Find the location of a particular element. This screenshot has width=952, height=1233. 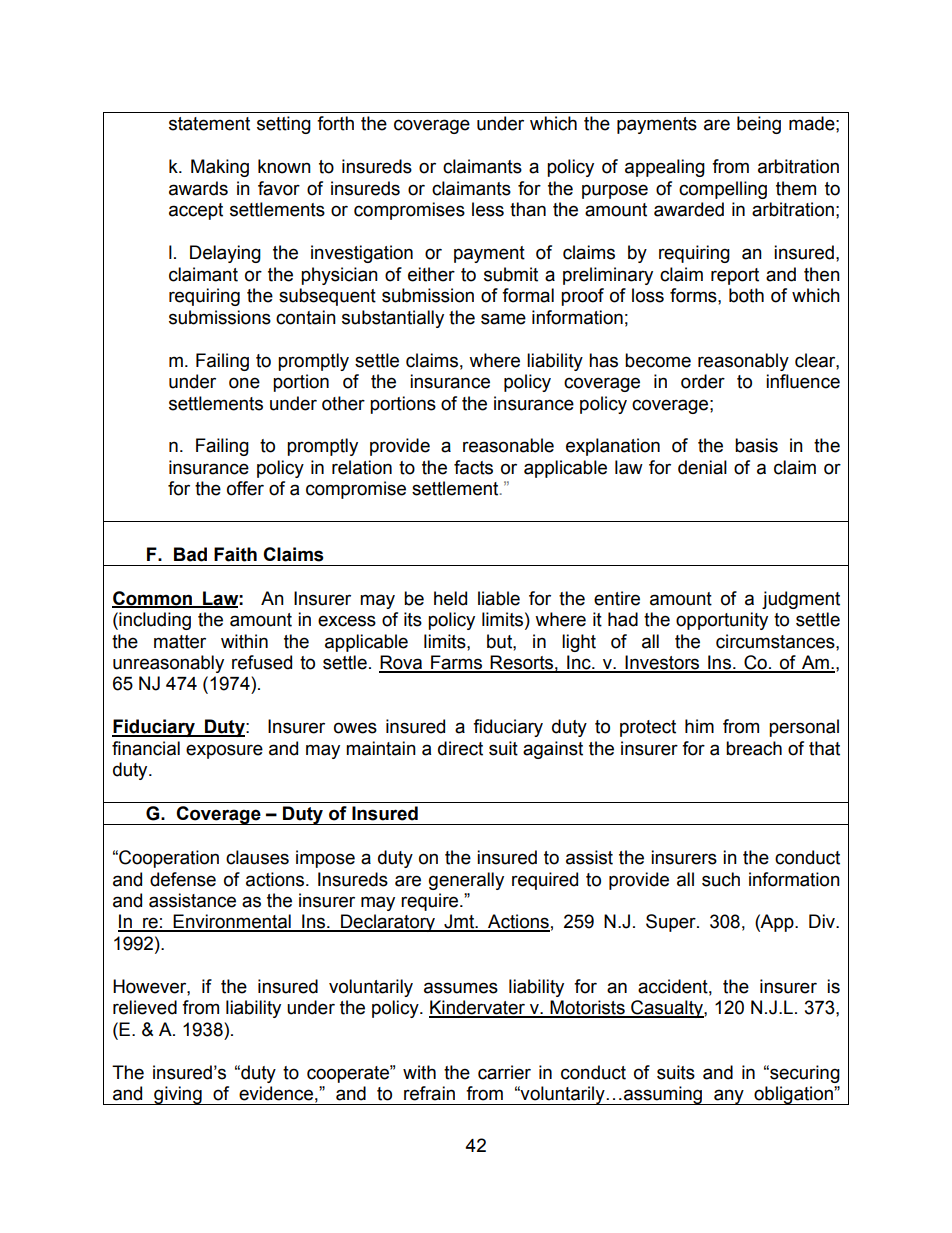

Making is located at coordinates (220, 168).
